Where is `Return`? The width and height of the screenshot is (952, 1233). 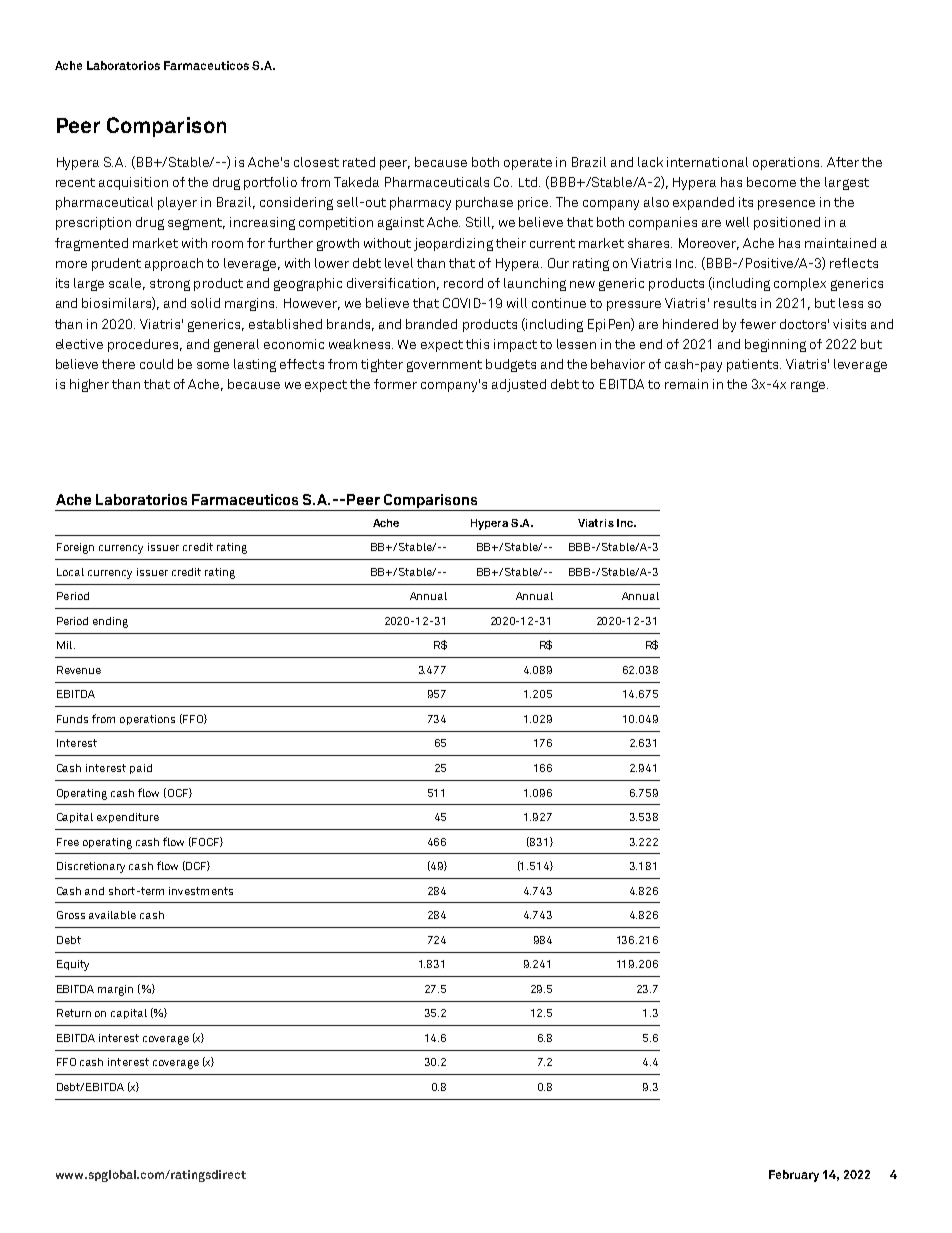 Return is located at coordinates (74, 1013).
